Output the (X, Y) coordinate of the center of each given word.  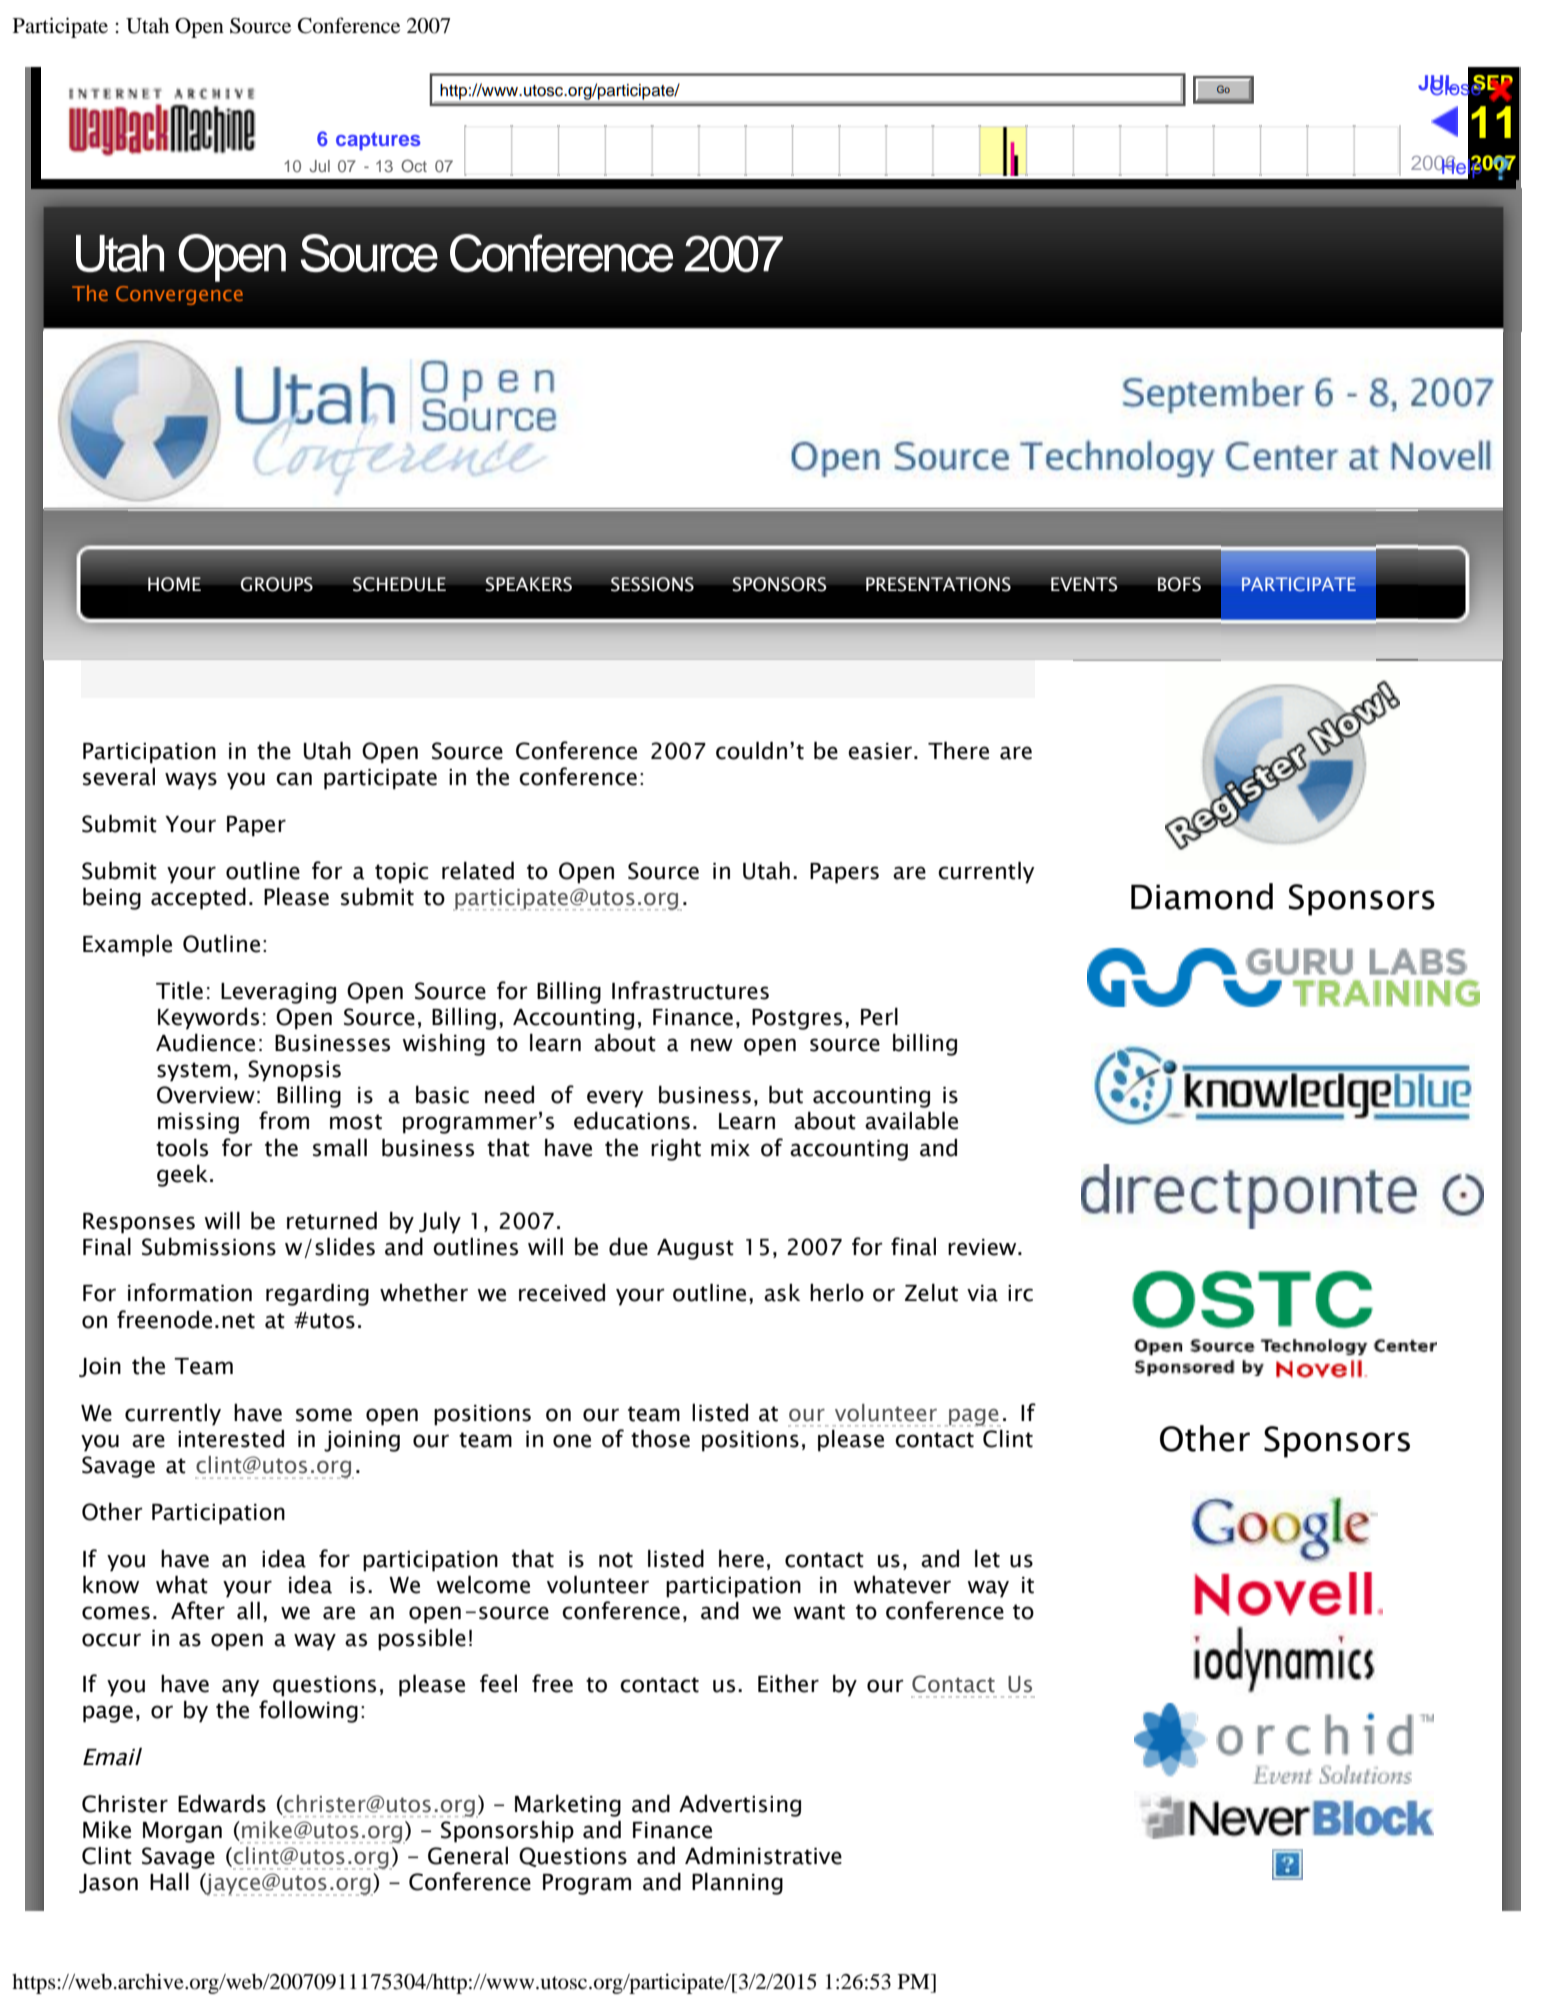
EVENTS (1084, 584)
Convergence (179, 295)
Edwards (222, 1803)
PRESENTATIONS (938, 584)
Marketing (568, 1805)
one (572, 1441)
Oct (414, 166)
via (982, 1293)
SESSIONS (652, 584)
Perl (879, 1016)
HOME (174, 584)
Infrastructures (690, 990)
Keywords (208, 1019)
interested (231, 1439)
